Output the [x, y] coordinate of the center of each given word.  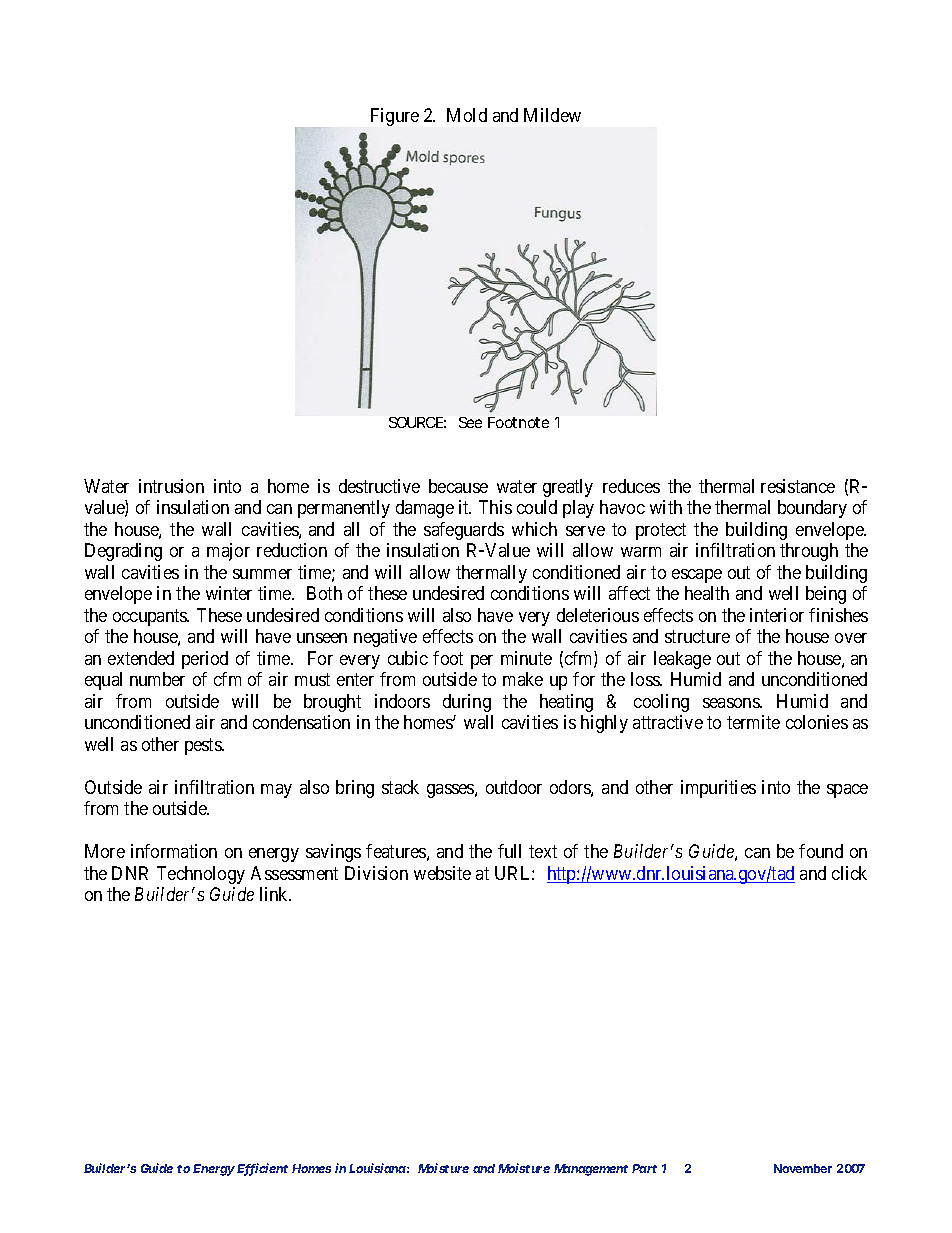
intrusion [171, 486]
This [495, 507]
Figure [395, 117]
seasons [732, 703]
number [157, 679]
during [467, 703]
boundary [812, 509]
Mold [467, 115]
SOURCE [417, 422]
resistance [798, 486]
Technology [201, 875]
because [458, 486]
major [228, 552]
